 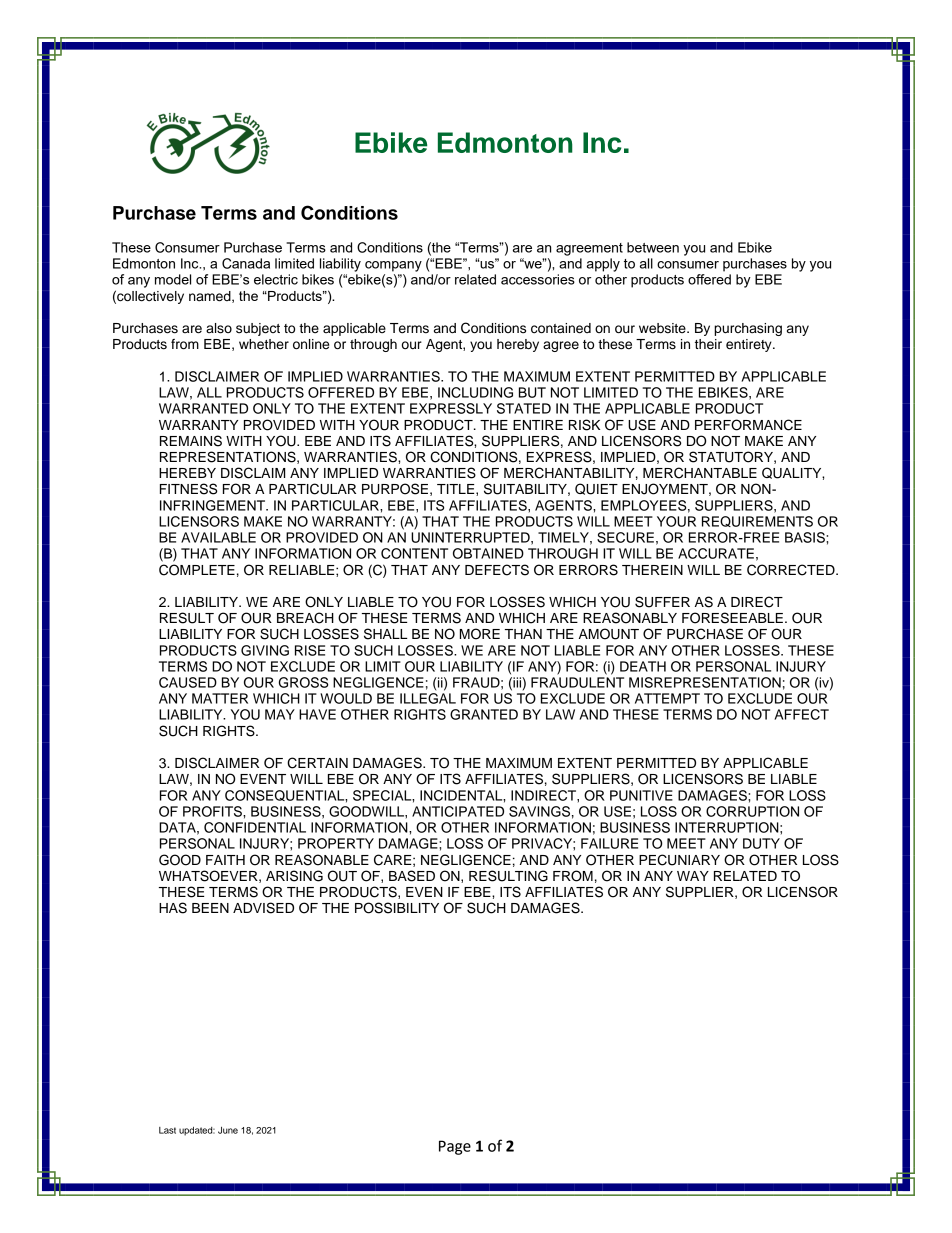 I want to click on accessories, so click(x=538, y=279).
